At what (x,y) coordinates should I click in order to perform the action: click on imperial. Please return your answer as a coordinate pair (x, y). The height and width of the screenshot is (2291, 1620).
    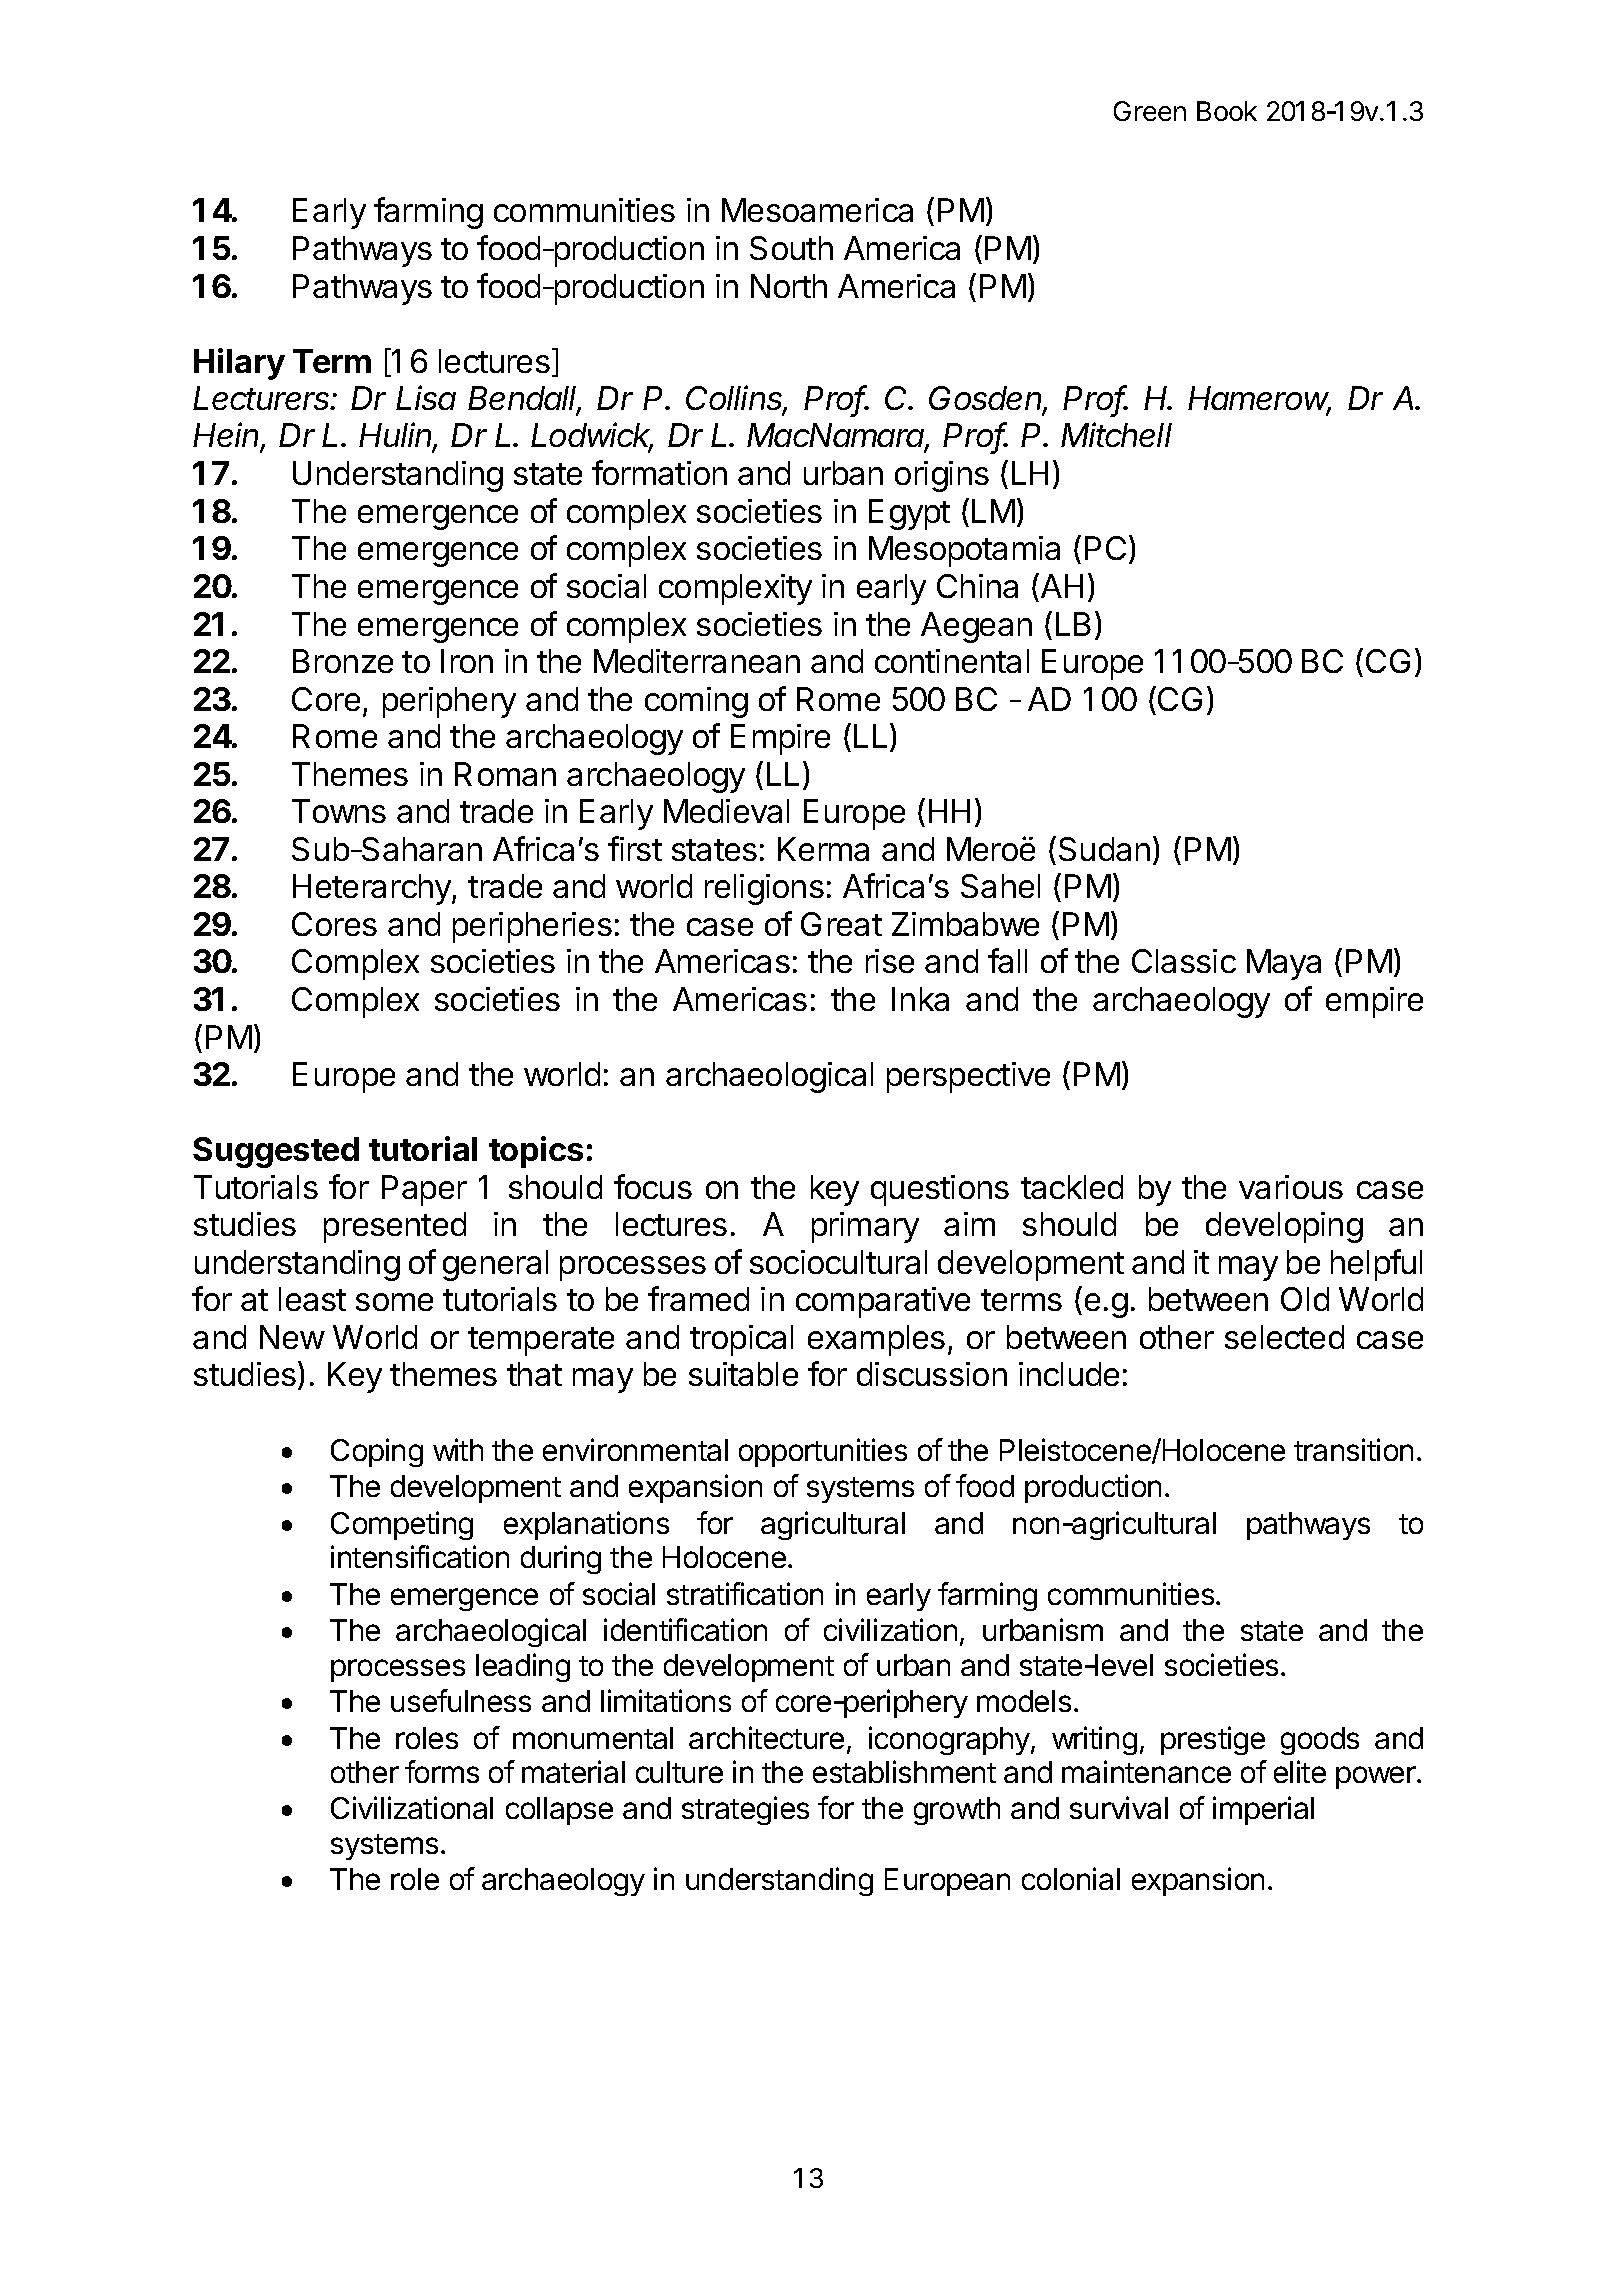
    Looking at the image, I should click on (1263, 1810).
